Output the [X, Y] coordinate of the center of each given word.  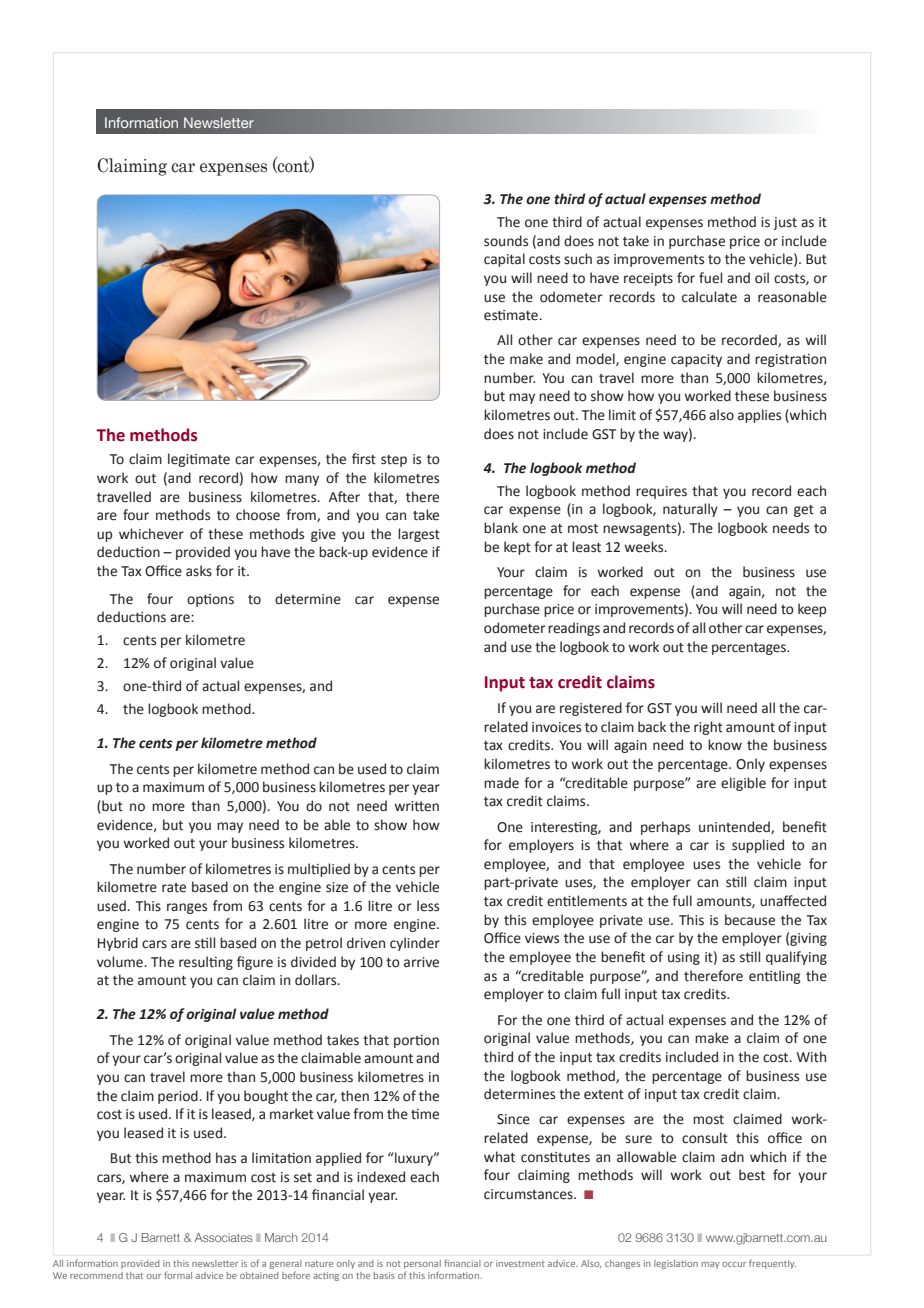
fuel [710, 278]
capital [504, 260]
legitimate [199, 460]
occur [734, 1264]
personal [422, 1264]
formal [178, 1275]
